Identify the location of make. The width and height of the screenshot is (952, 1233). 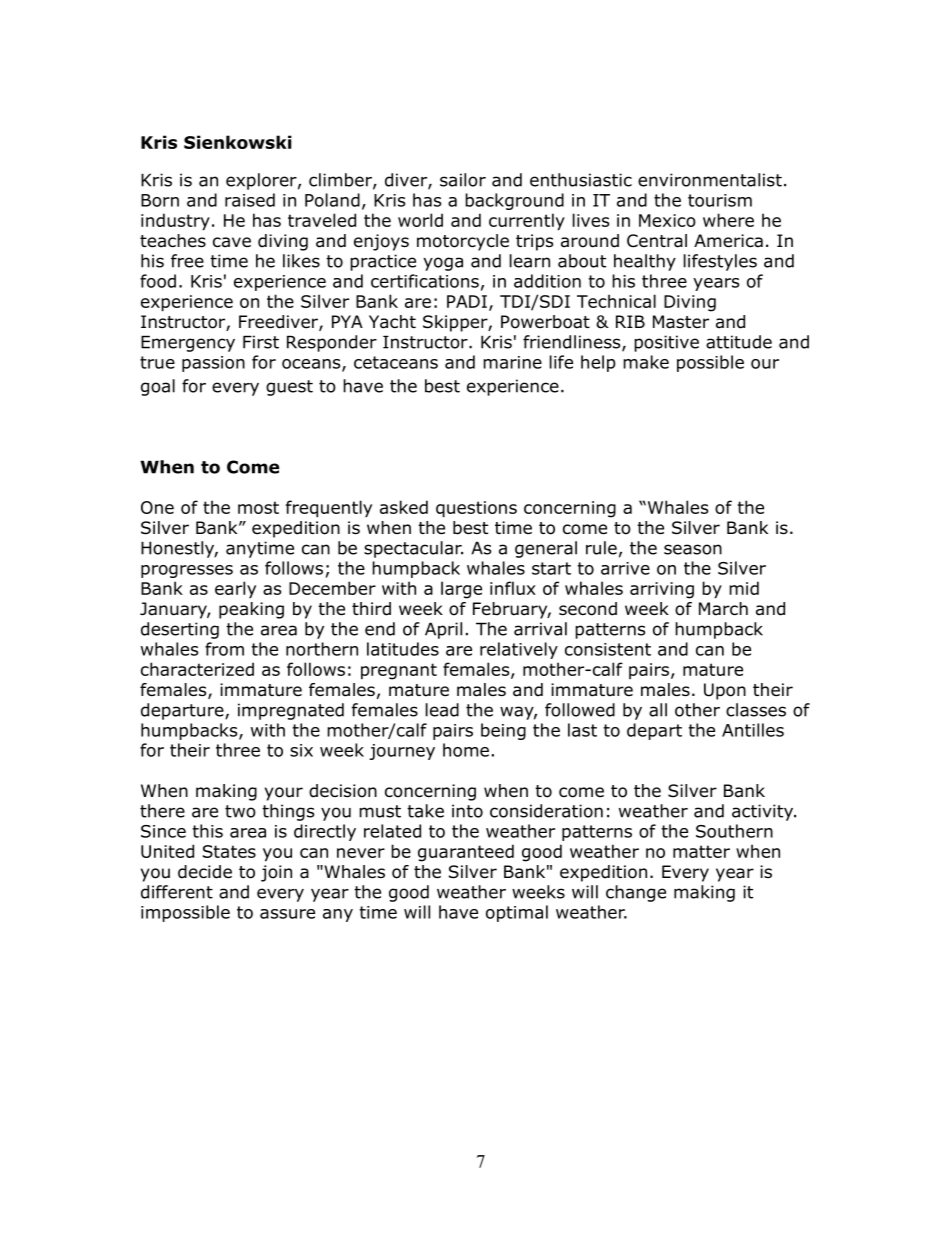
(646, 362).
